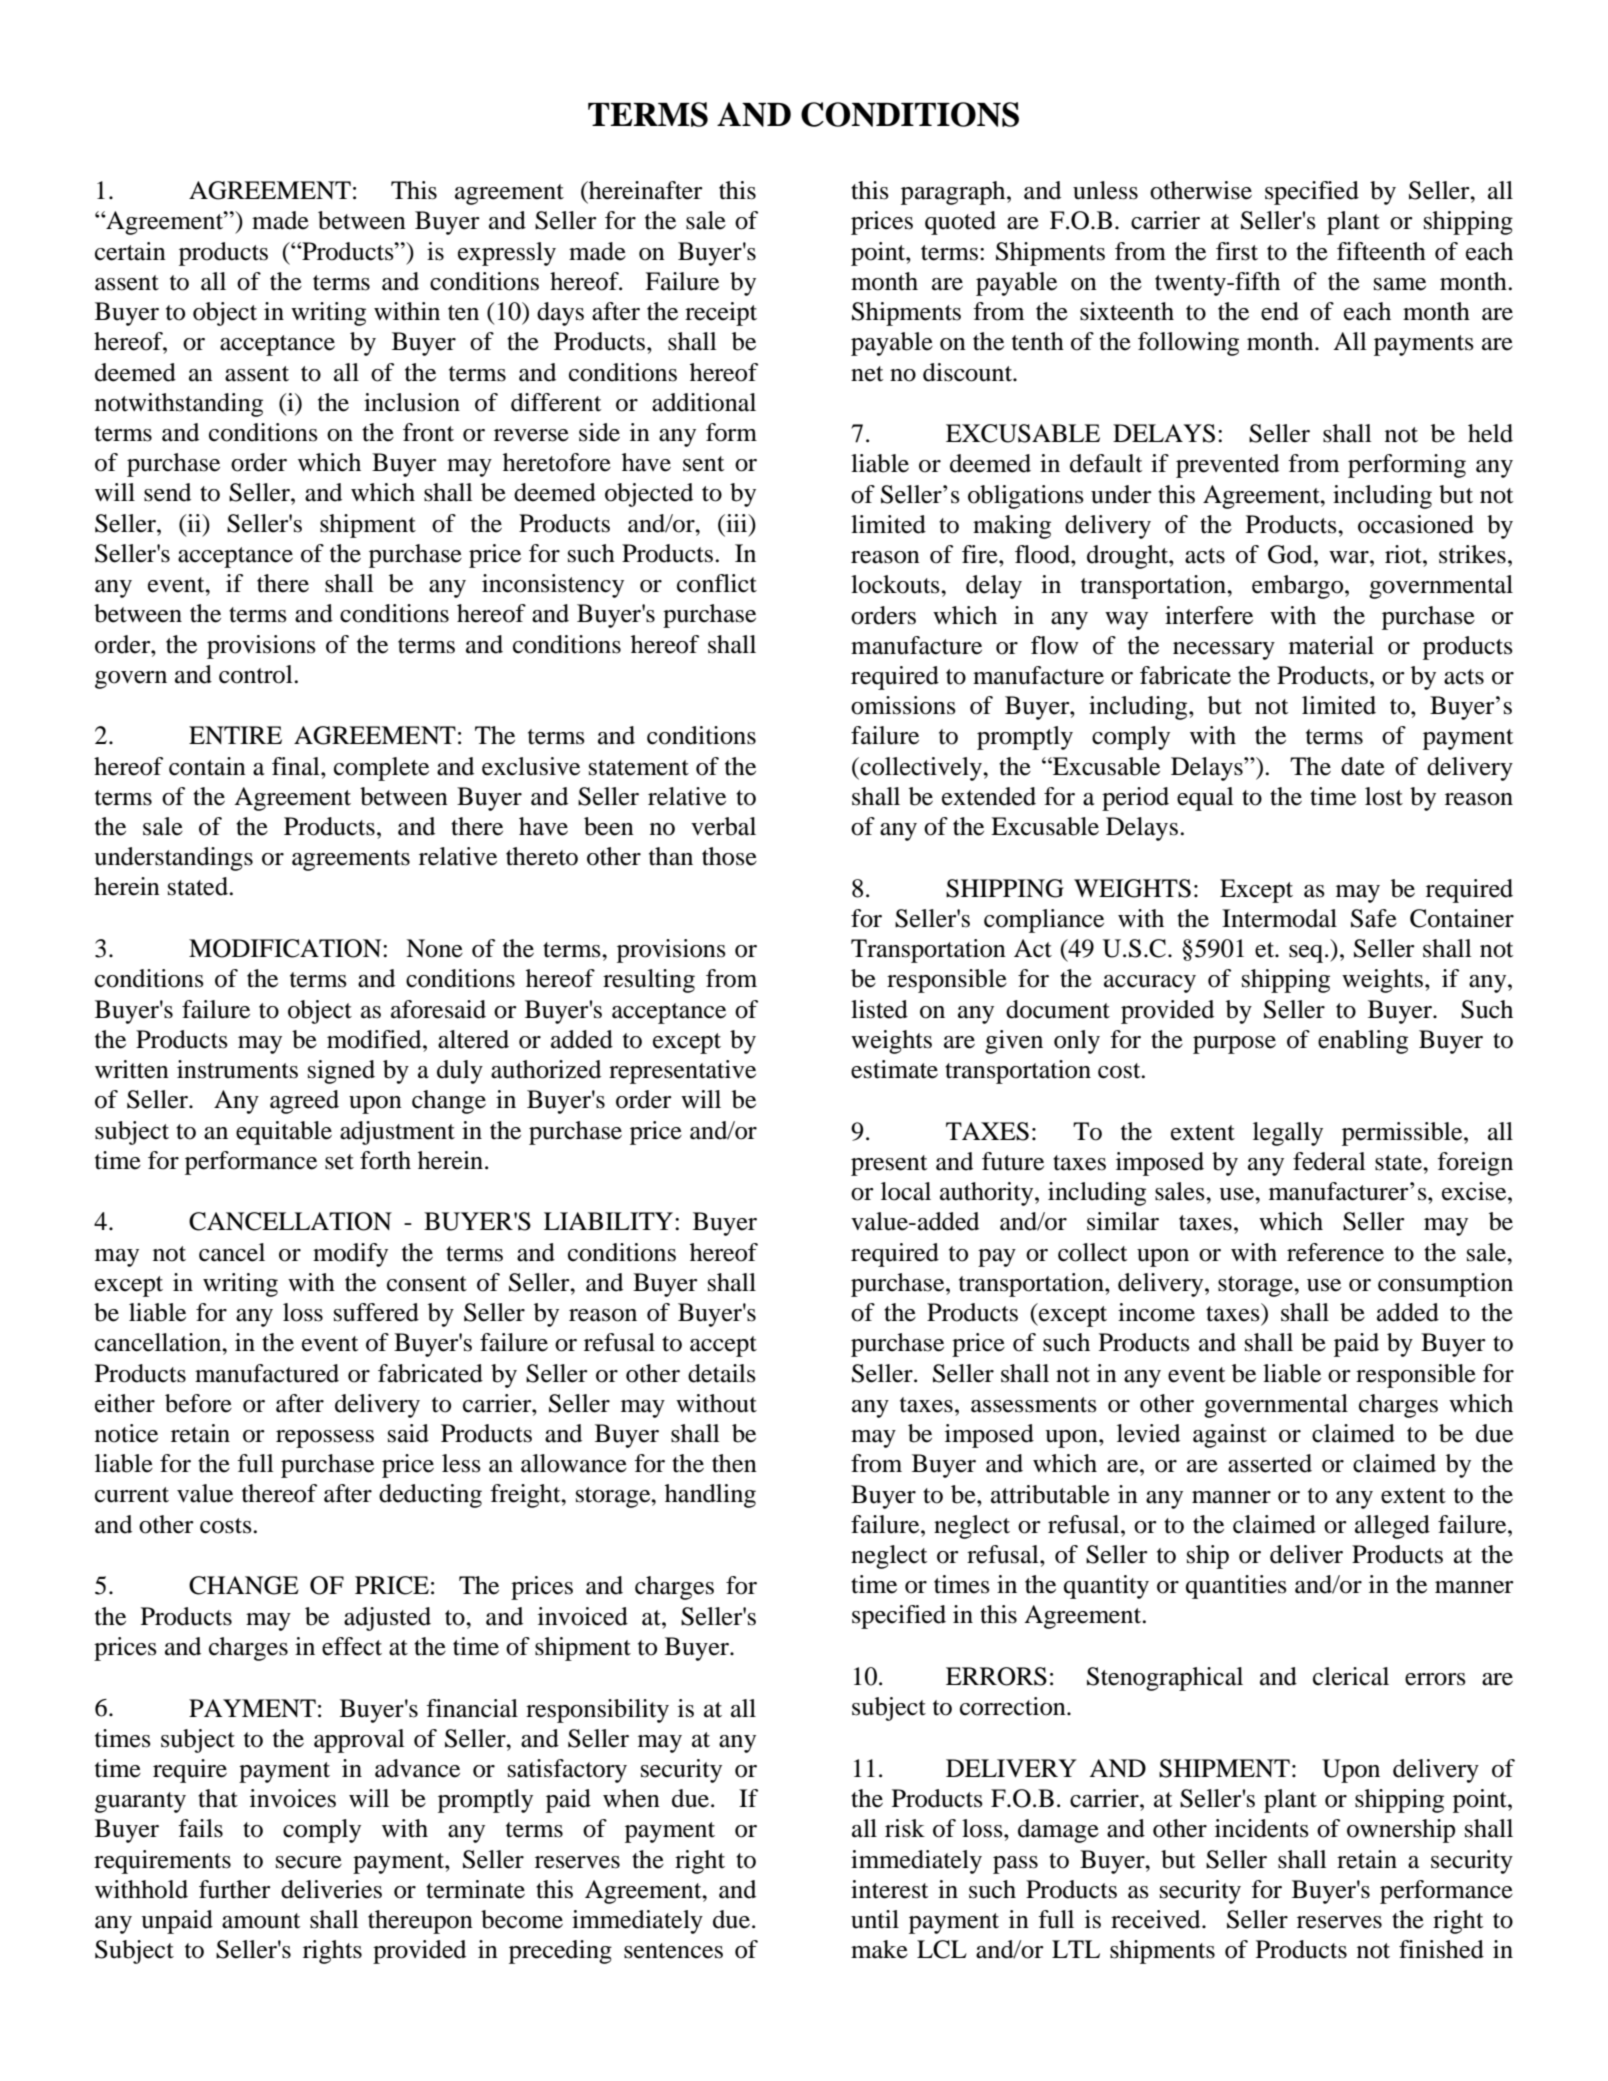 The width and height of the screenshot is (1608, 2081). Describe the element at coordinates (894, 1069) in the screenshot. I see `estimate` at that location.
